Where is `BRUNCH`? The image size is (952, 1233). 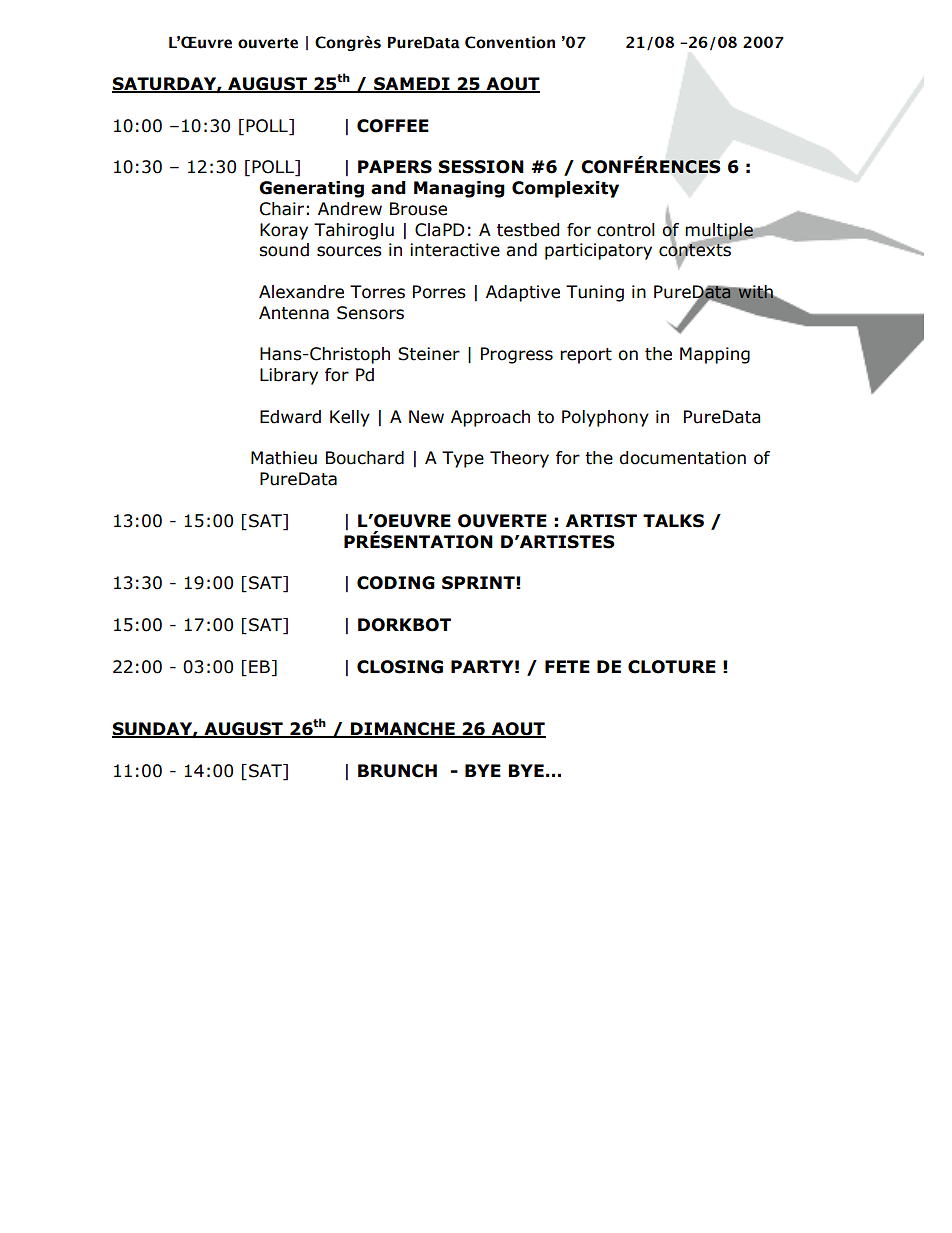
BRUNCH is located at coordinates (397, 771).
